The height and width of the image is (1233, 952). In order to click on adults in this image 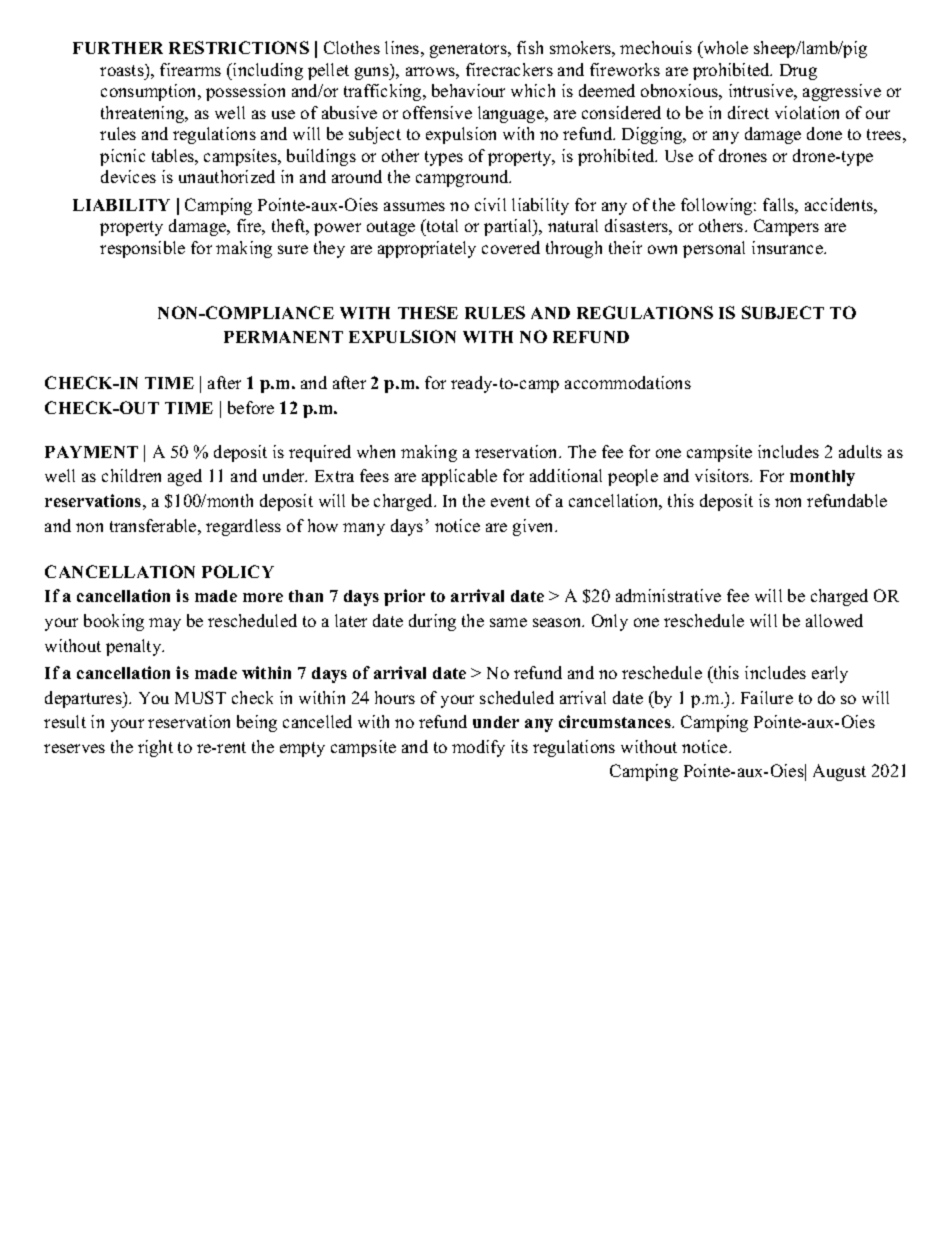, I will do `click(860, 451)`.
